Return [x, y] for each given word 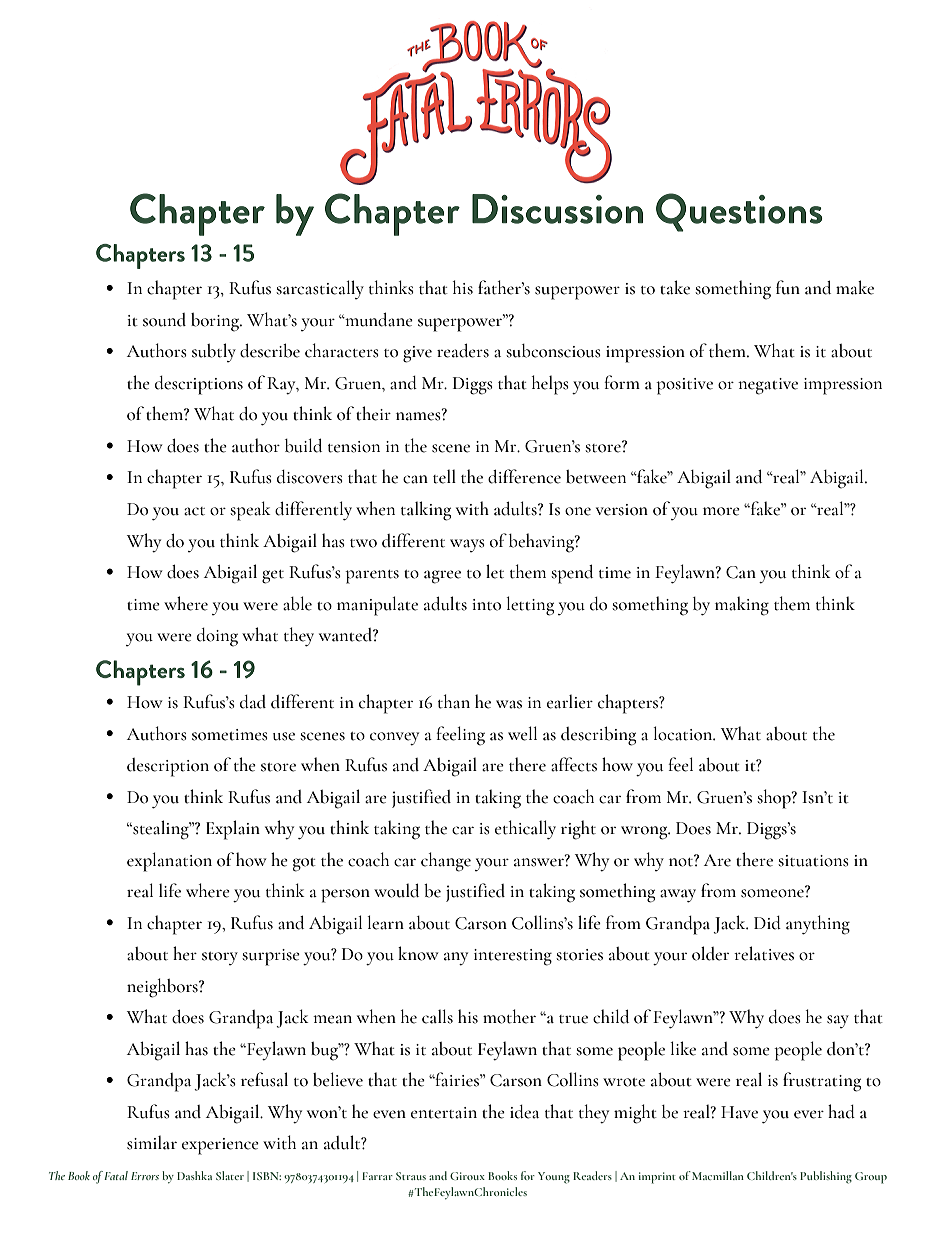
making [742, 606]
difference [524, 476]
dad [253, 702]
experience [220, 1146]
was [509, 704]
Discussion [557, 209]
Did [767, 923]
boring [216, 322]
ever [809, 1114]
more [721, 511]
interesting [513, 957]
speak [250, 511]
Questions [739, 212]
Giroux [467, 1176]
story [220, 958]
